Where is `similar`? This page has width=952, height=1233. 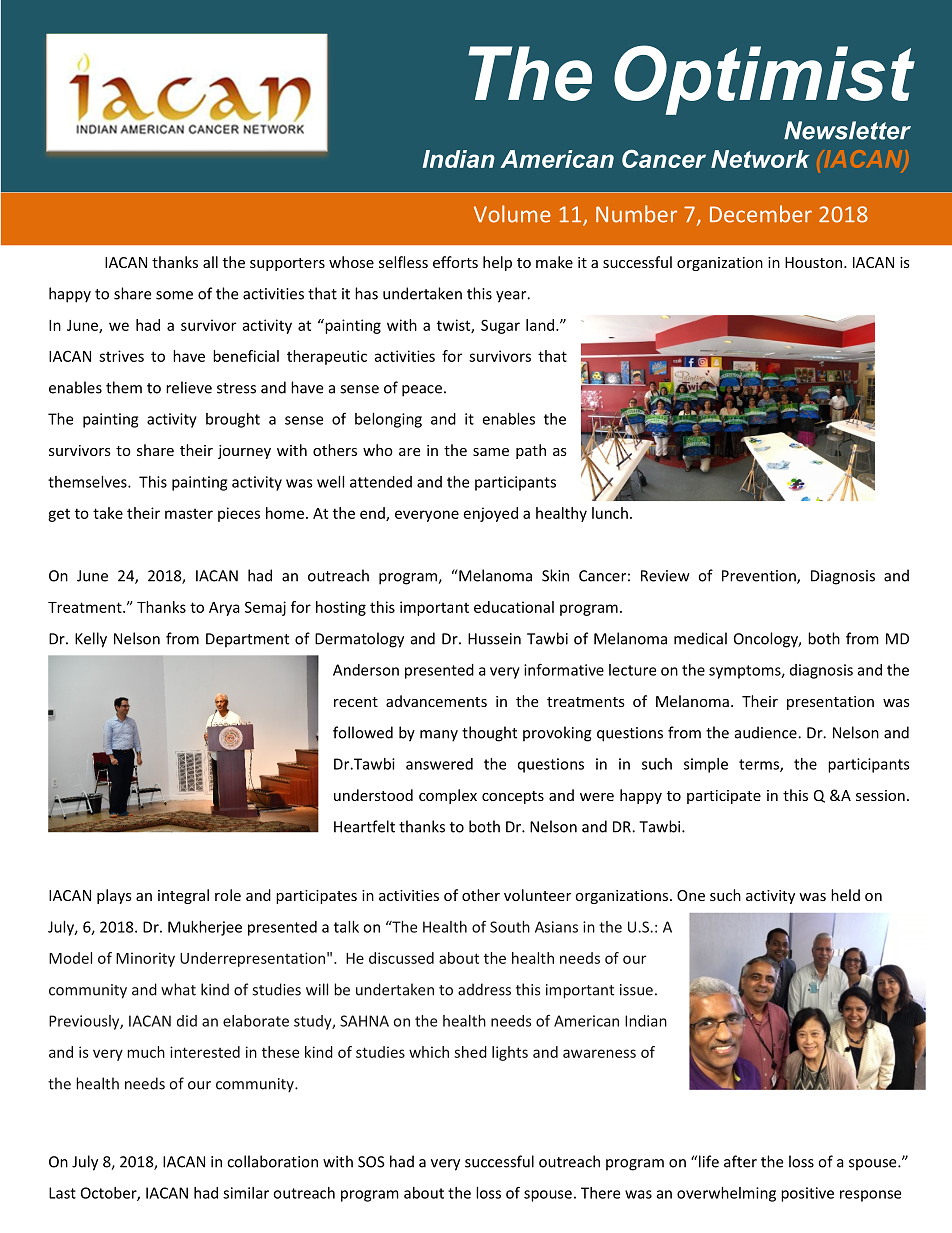
similar is located at coordinates (246, 1193).
